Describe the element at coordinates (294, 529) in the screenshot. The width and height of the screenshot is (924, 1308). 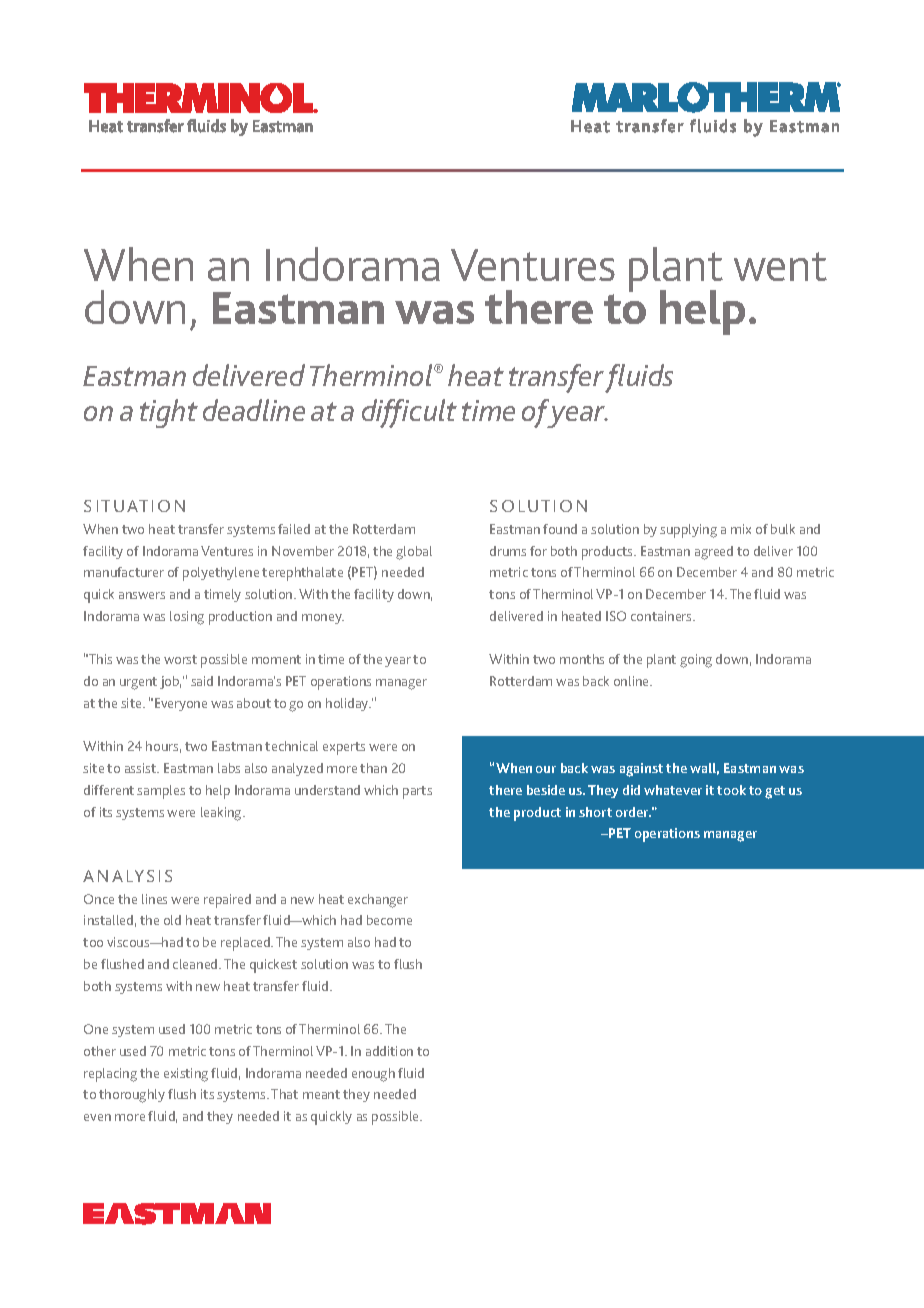
I see `failed` at that location.
